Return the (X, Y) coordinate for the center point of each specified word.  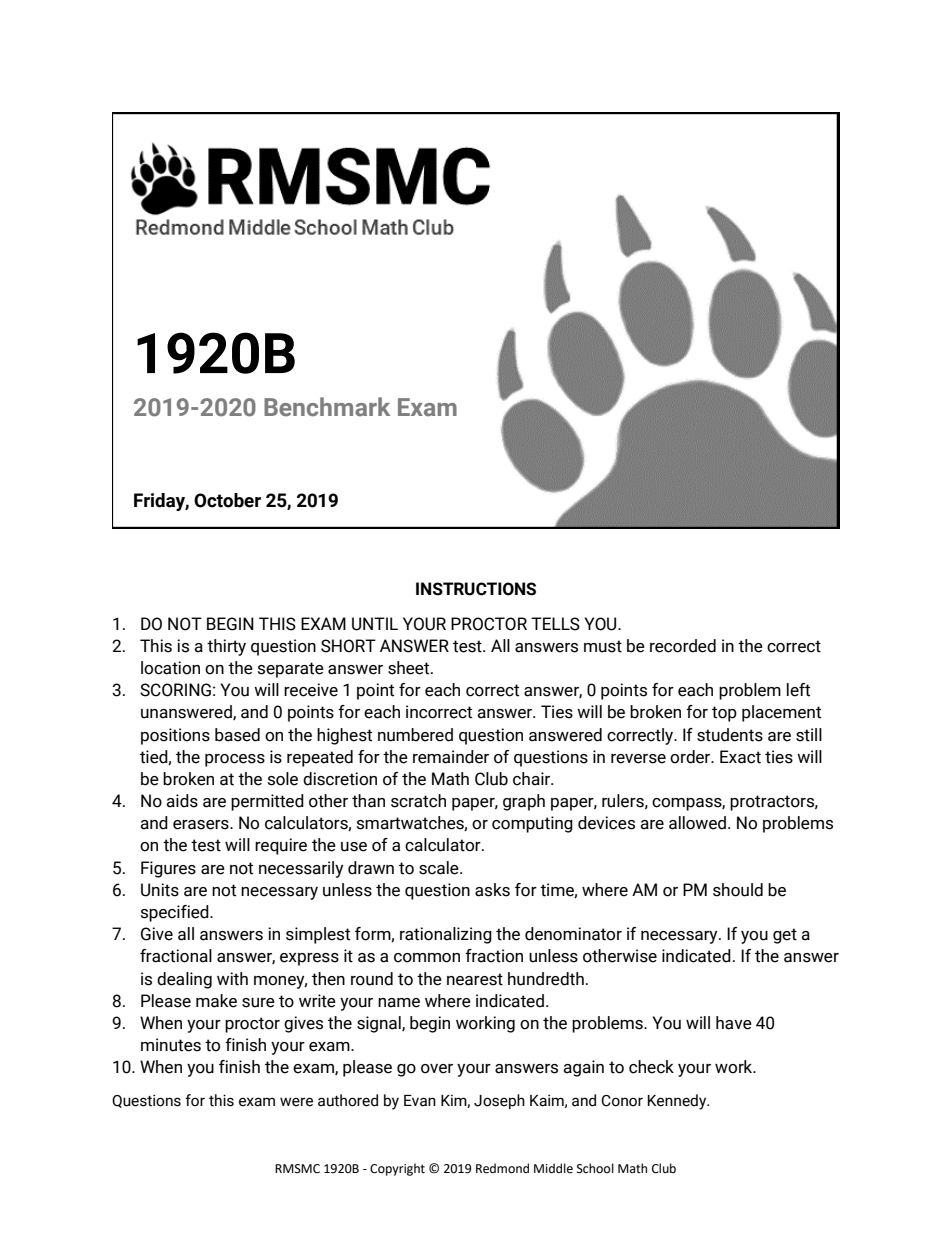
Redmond (502, 1168)
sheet (410, 668)
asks (492, 890)
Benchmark (327, 407)
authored (348, 1100)
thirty (226, 647)
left (798, 690)
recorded (683, 646)
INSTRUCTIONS (476, 589)
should (738, 890)
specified (176, 913)
